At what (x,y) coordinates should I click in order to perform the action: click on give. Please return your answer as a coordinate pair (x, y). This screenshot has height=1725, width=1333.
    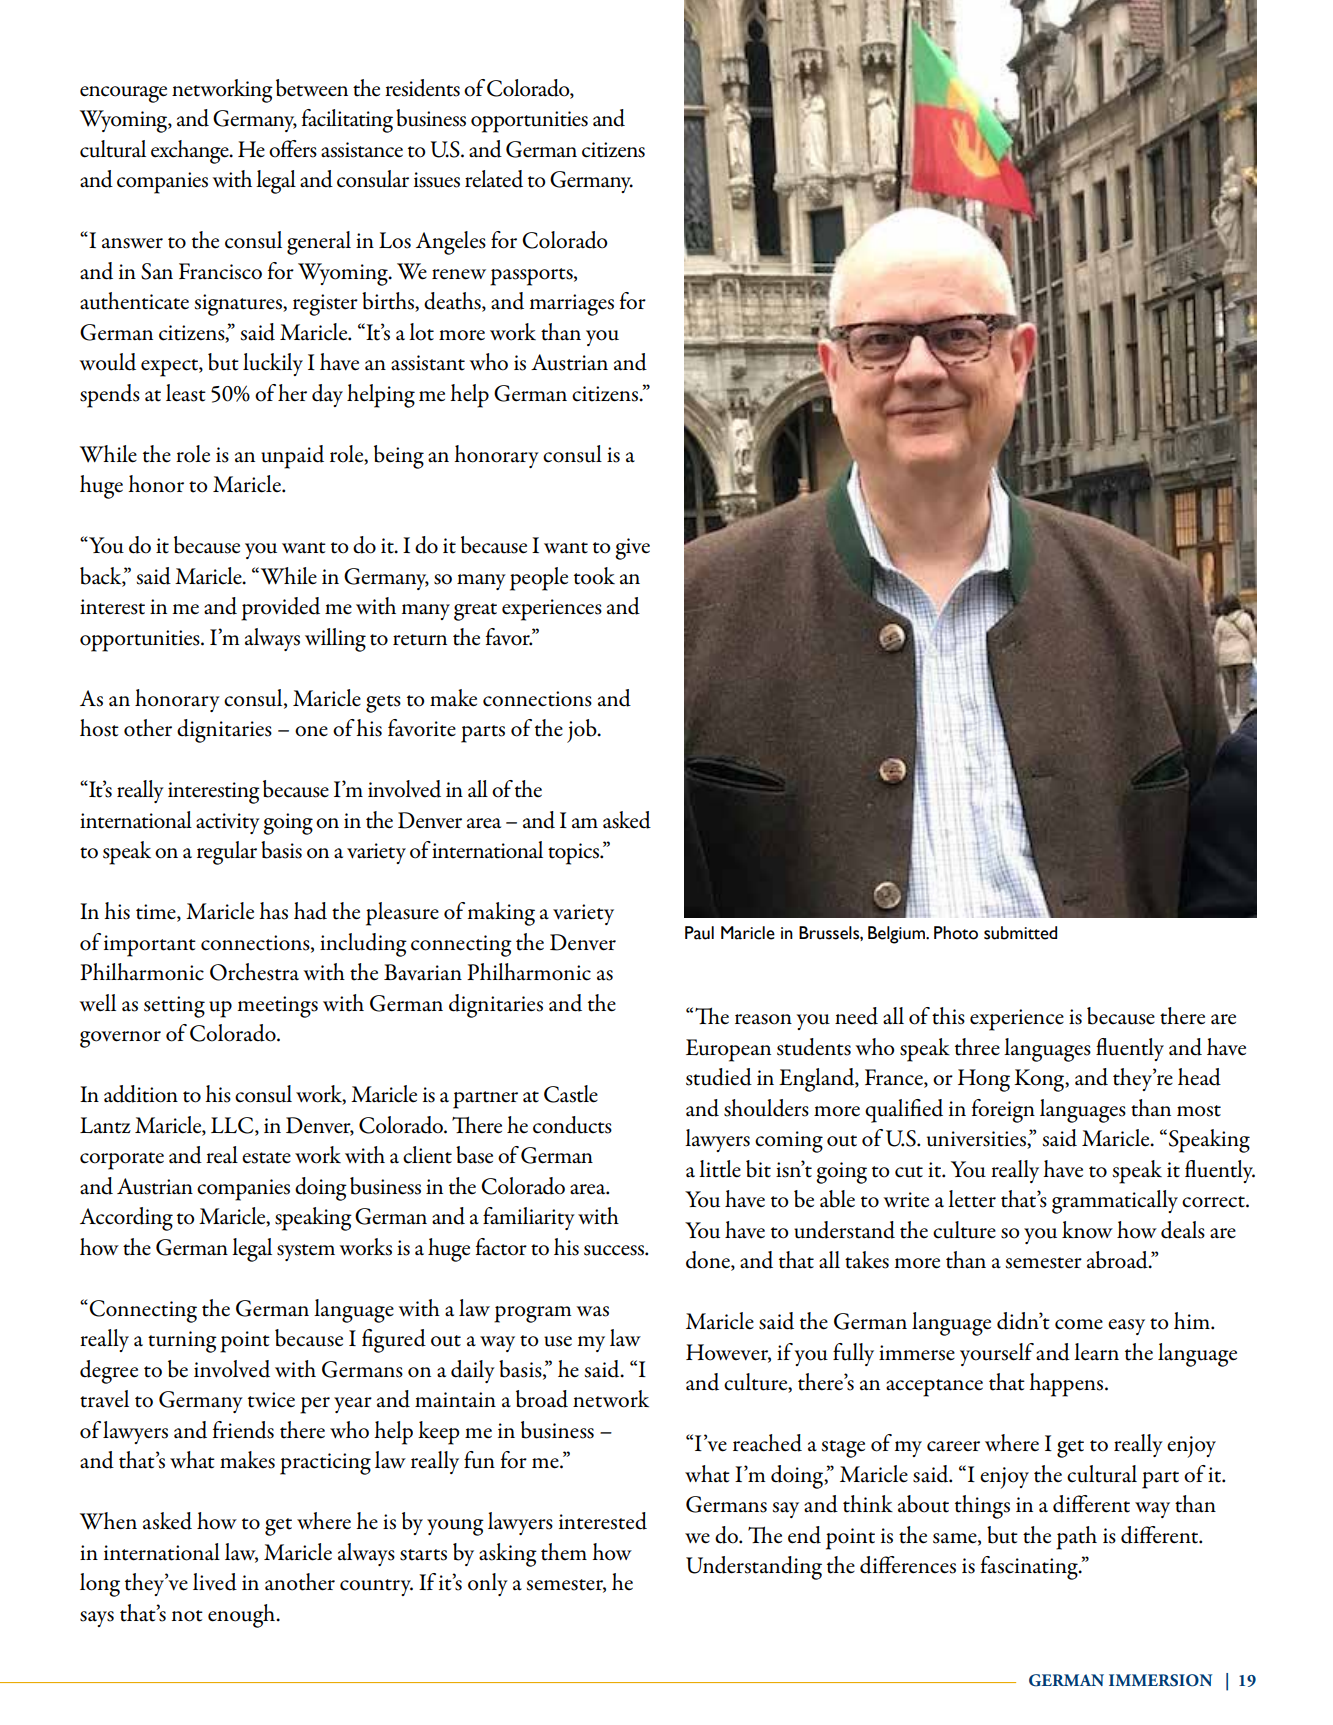
    Looking at the image, I should click on (632, 549).
